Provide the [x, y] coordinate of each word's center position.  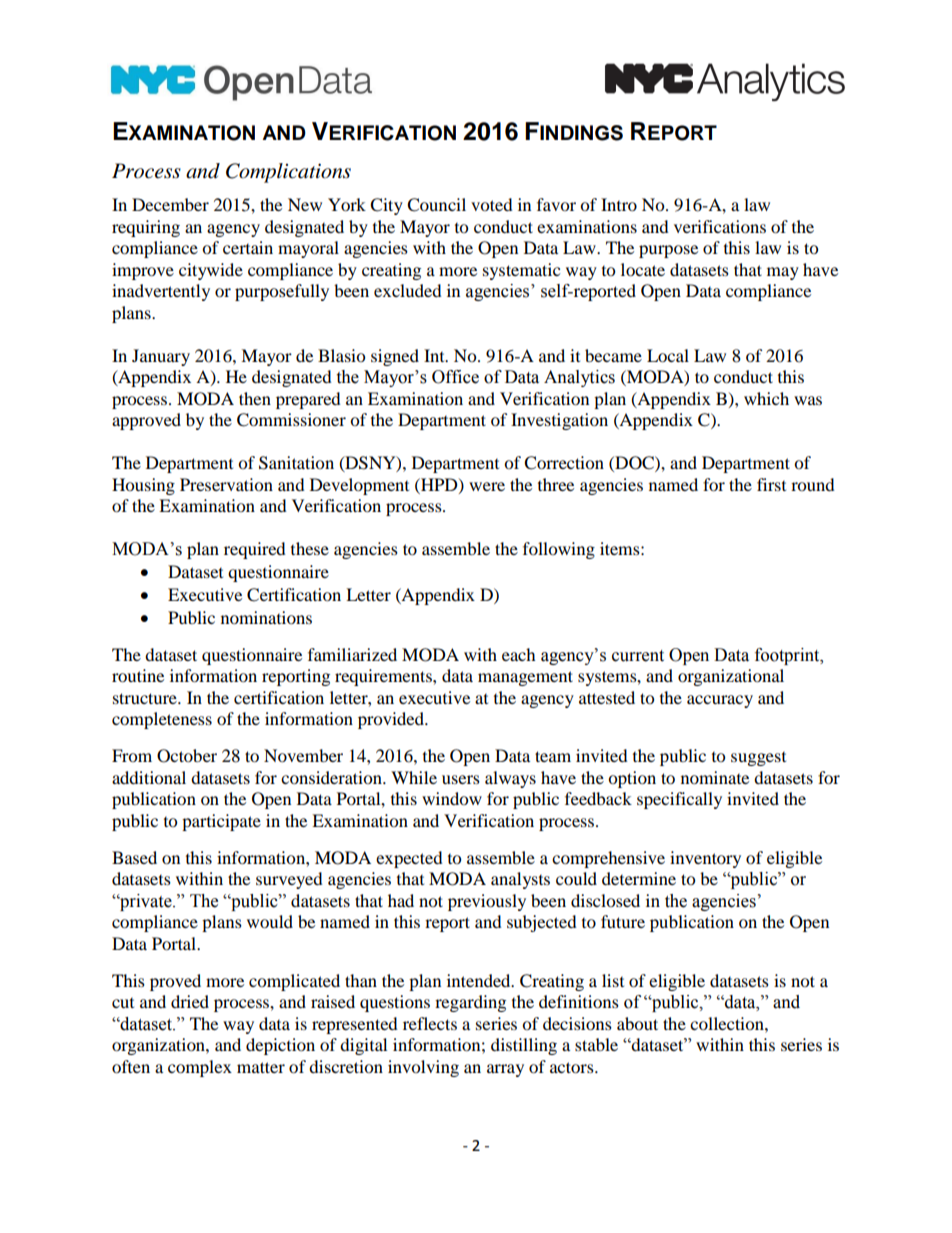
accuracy [720, 701]
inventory [705, 859]
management [525, 678]
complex [200, 1068]
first [771, 484]
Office [455, 377]
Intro [619, 204]
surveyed [289, 880]
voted [492, 204]
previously [487, 902]
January [161, 357]
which [766, 398]
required [255, 550]
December [170, 204]
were [487, 486]
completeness [162, 720]
